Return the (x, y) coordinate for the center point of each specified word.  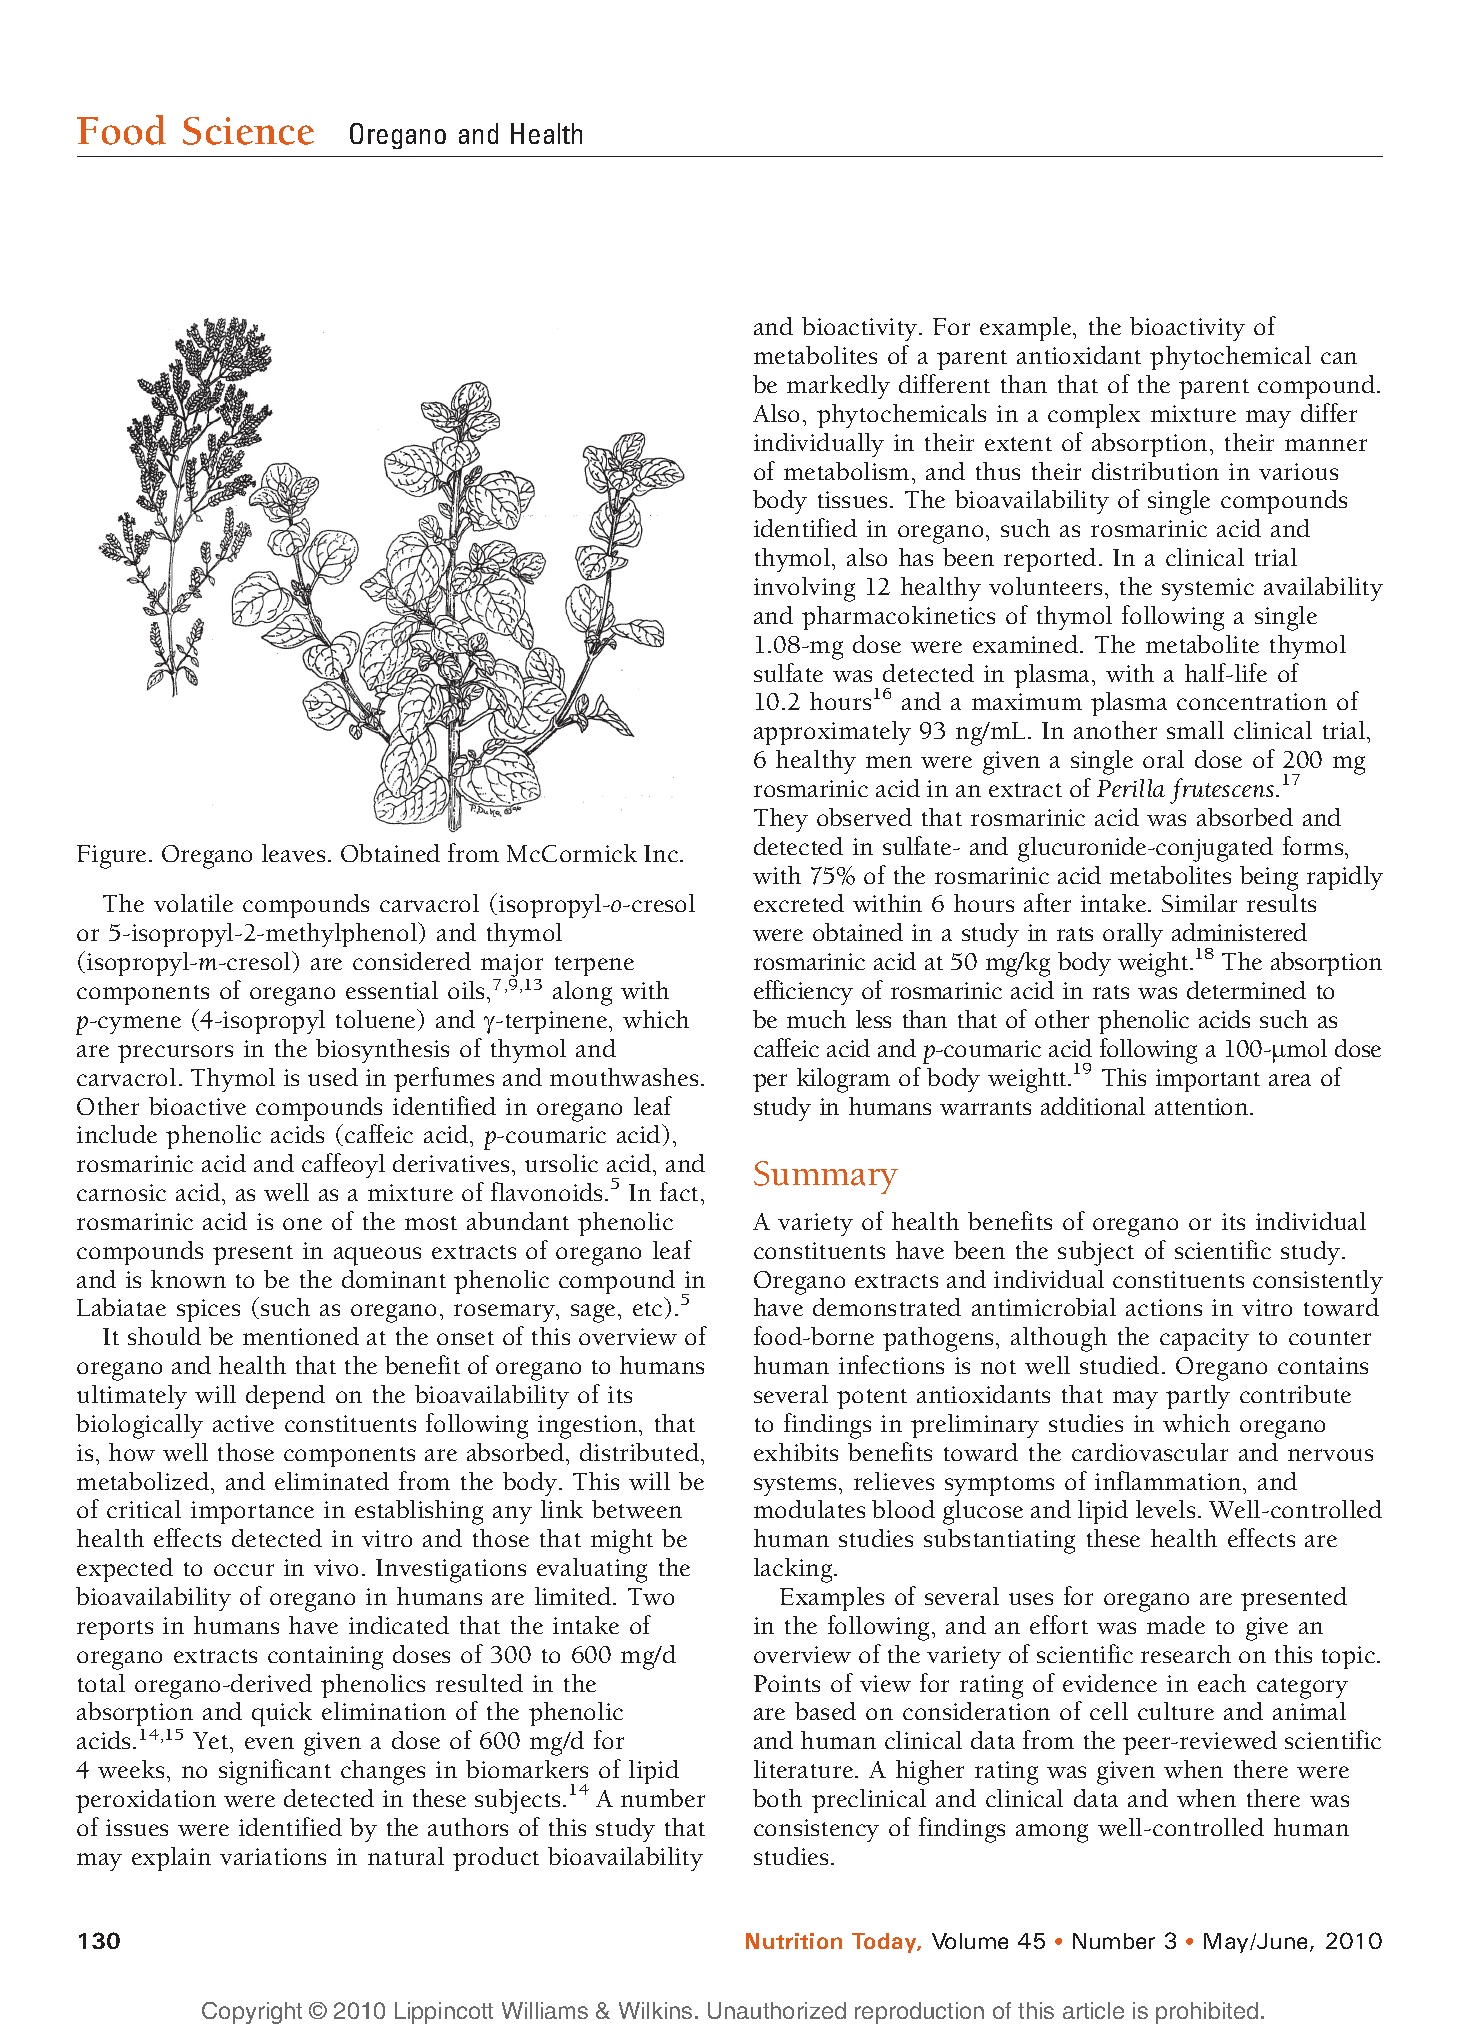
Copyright (252, 2013)
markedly (838, 387)
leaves (293, 853)
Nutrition (794, 1941)
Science (248, 131)
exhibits (796, 1452)
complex (1094, 416)
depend (285, 1397)
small (1195, 730)
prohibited (1207, 2013)
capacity (1204, 1339)
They (781, 820)
